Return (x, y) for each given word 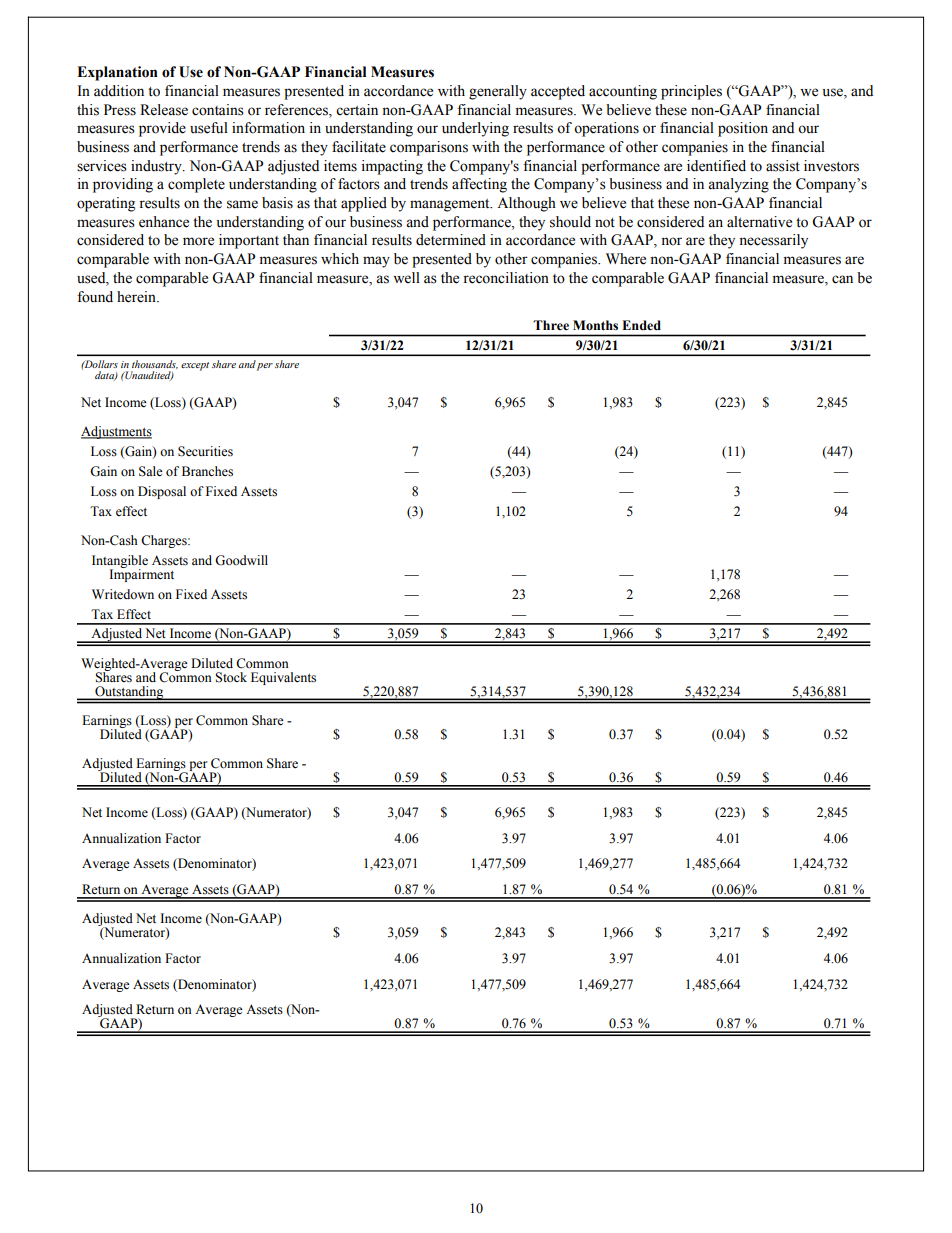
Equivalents (283, 678)
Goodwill (241, 560)
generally (498, 92)
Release (164, 110)
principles (691, 92)
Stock (231, 677)
